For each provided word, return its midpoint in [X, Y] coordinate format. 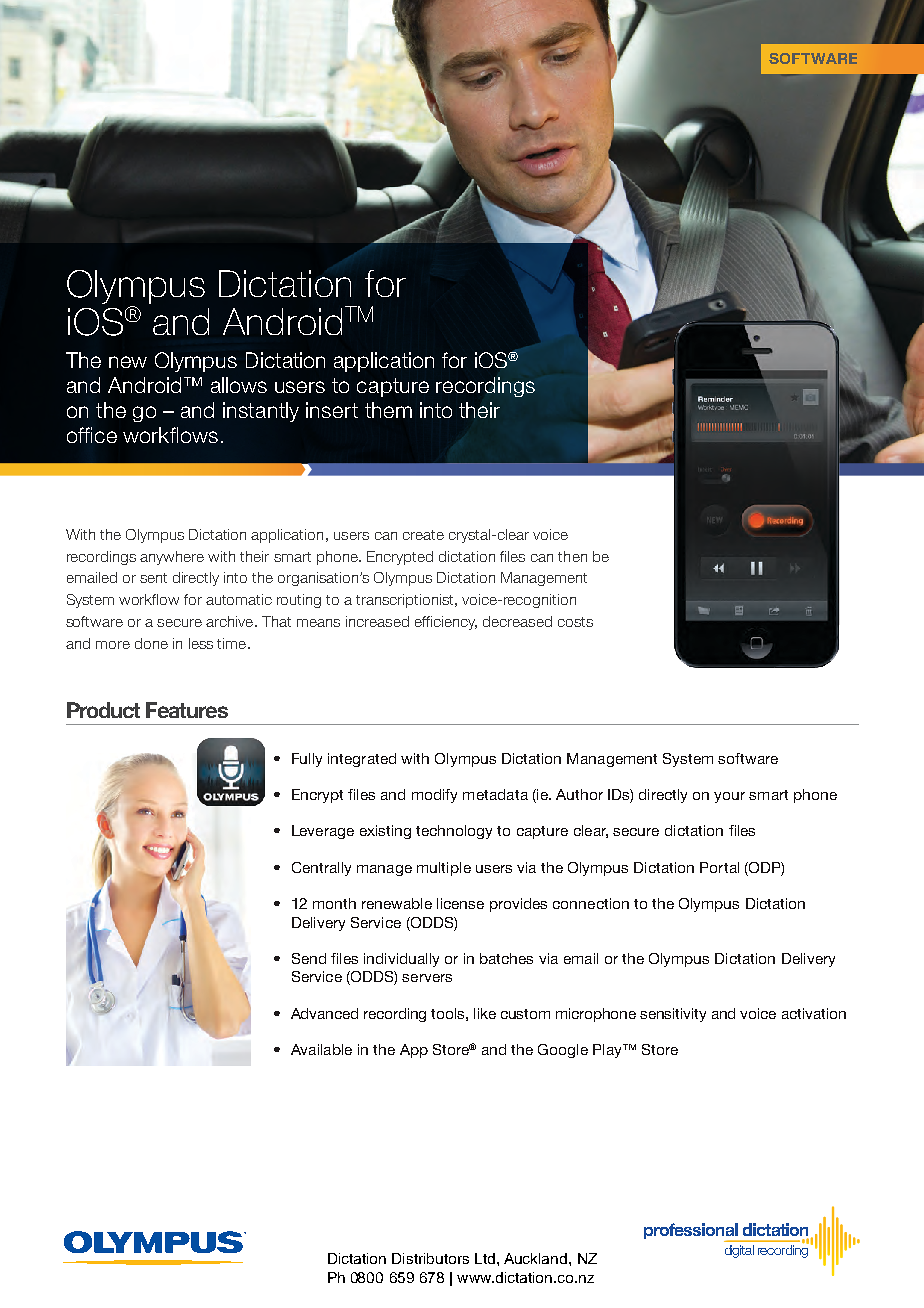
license [460, 903]
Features [187, 710]
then [572, 556]
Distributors [430, 1258]
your [729, 797]
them [388, 410]
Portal [719, 867]
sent [153, 578]
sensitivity [673, 1015]
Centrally [321, 869]
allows [239, 385]
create [423, 535]
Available [321, 1049]
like [485, 1013]
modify [434, 796]
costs [575, 622]
